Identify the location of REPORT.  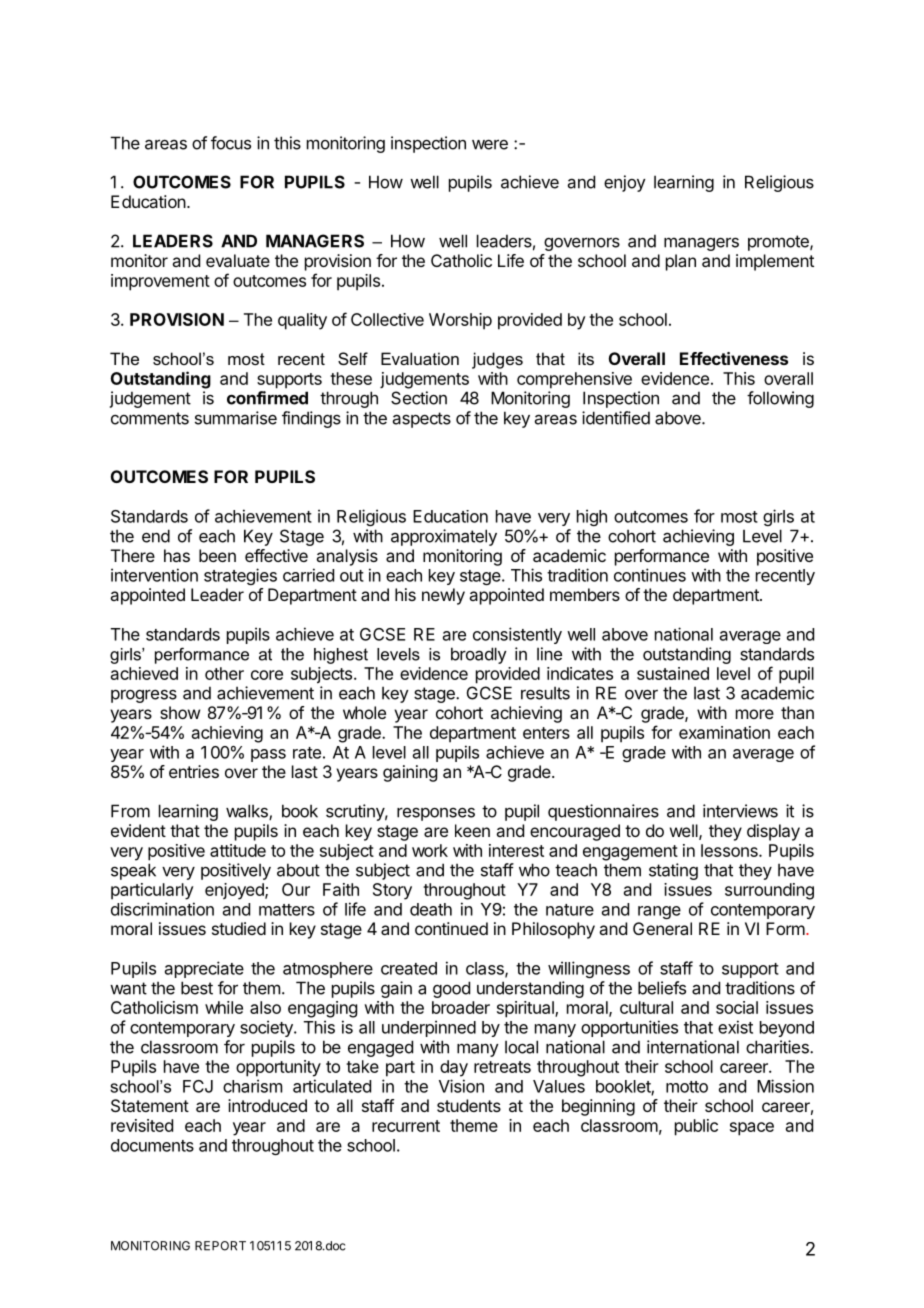
(220, 1246).
